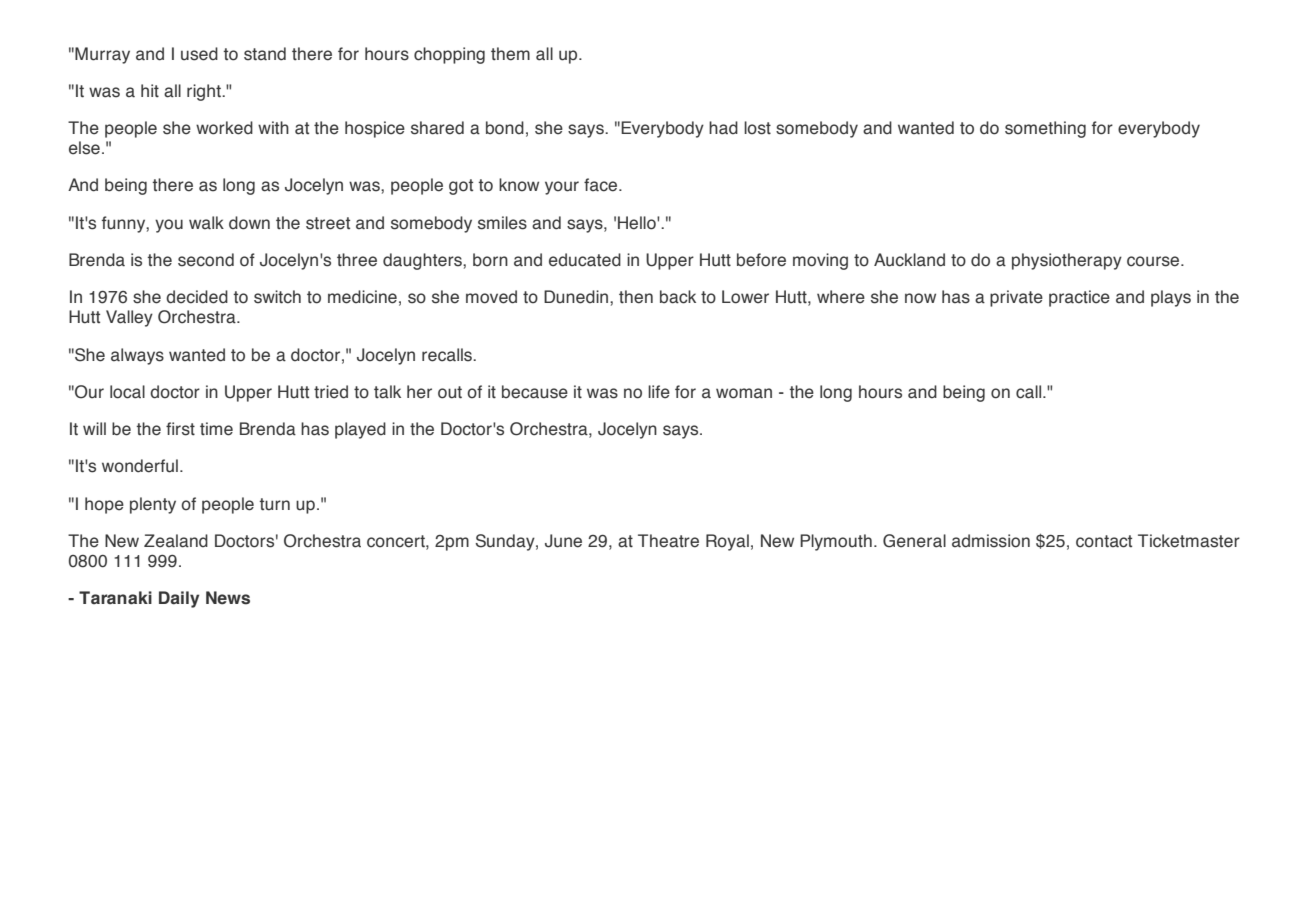 Image resolution: width=1308 pixels, height=924 pixels. Describe the element at coordinates (659, 392) in the screenshot. I see `life` at that location.
